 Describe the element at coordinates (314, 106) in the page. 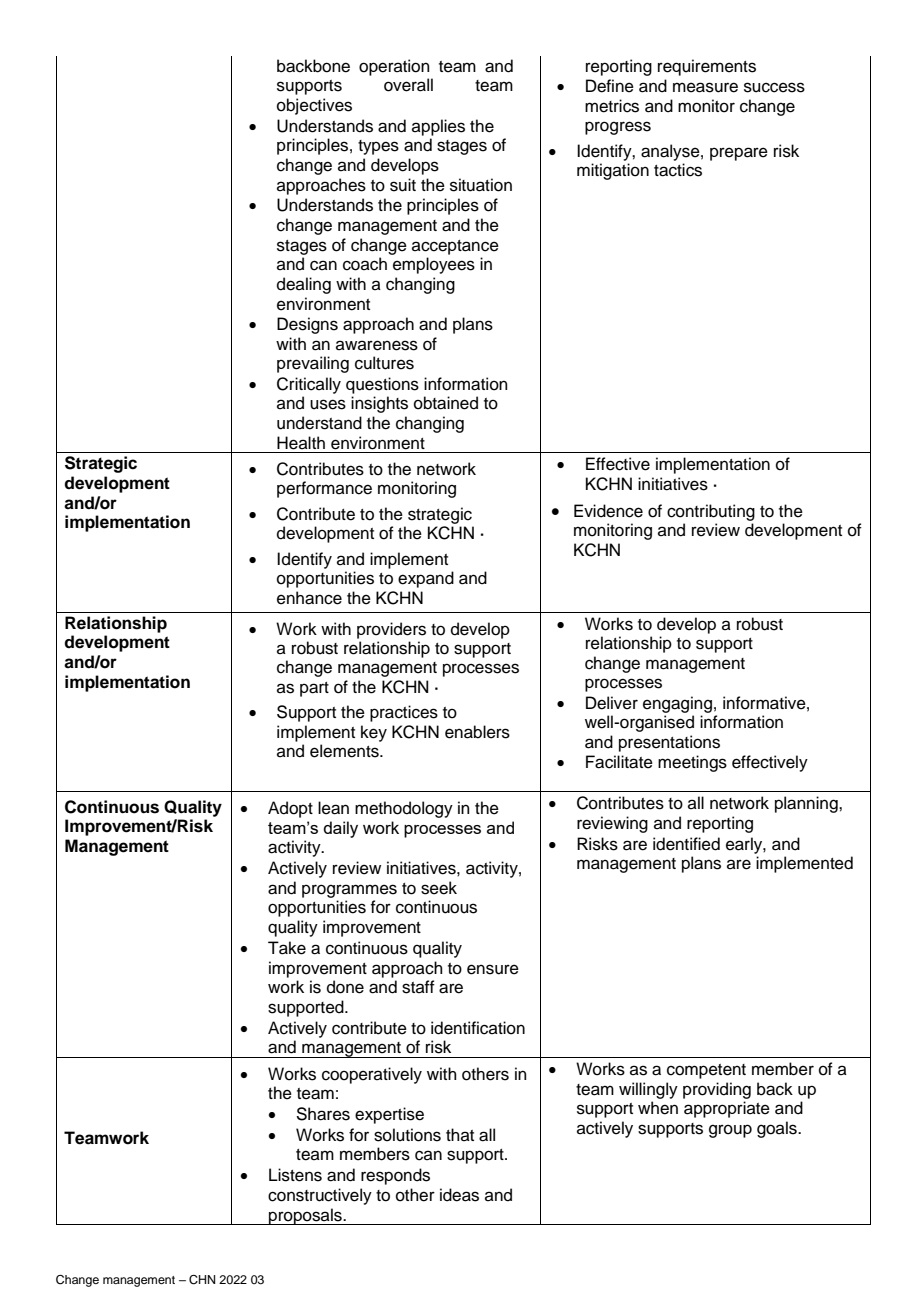

I see `objectives` at that location.
